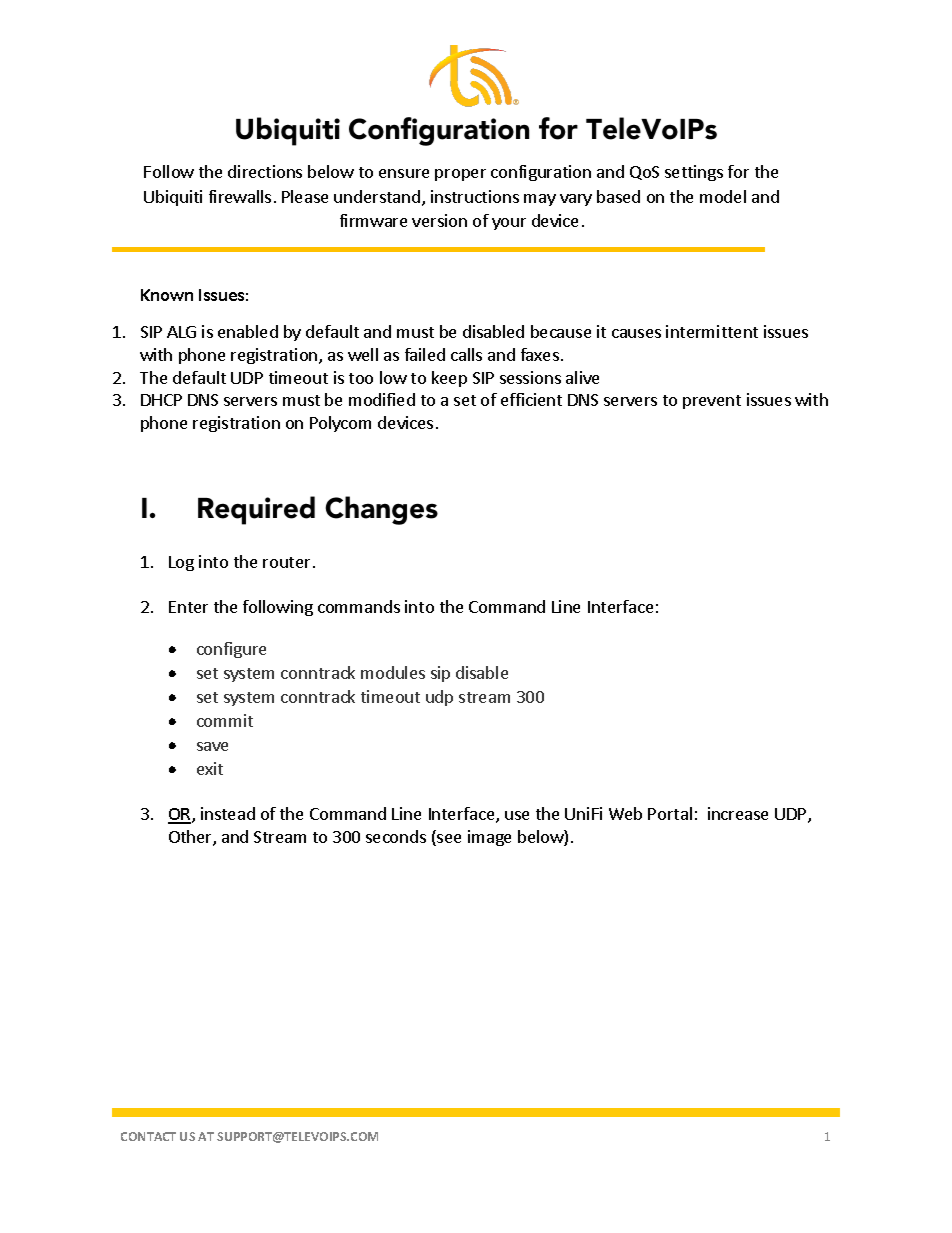 The image size is (952, 1233). Describe the element at coordinates (240, 196) in the page. I see `firewalls` at that location.
